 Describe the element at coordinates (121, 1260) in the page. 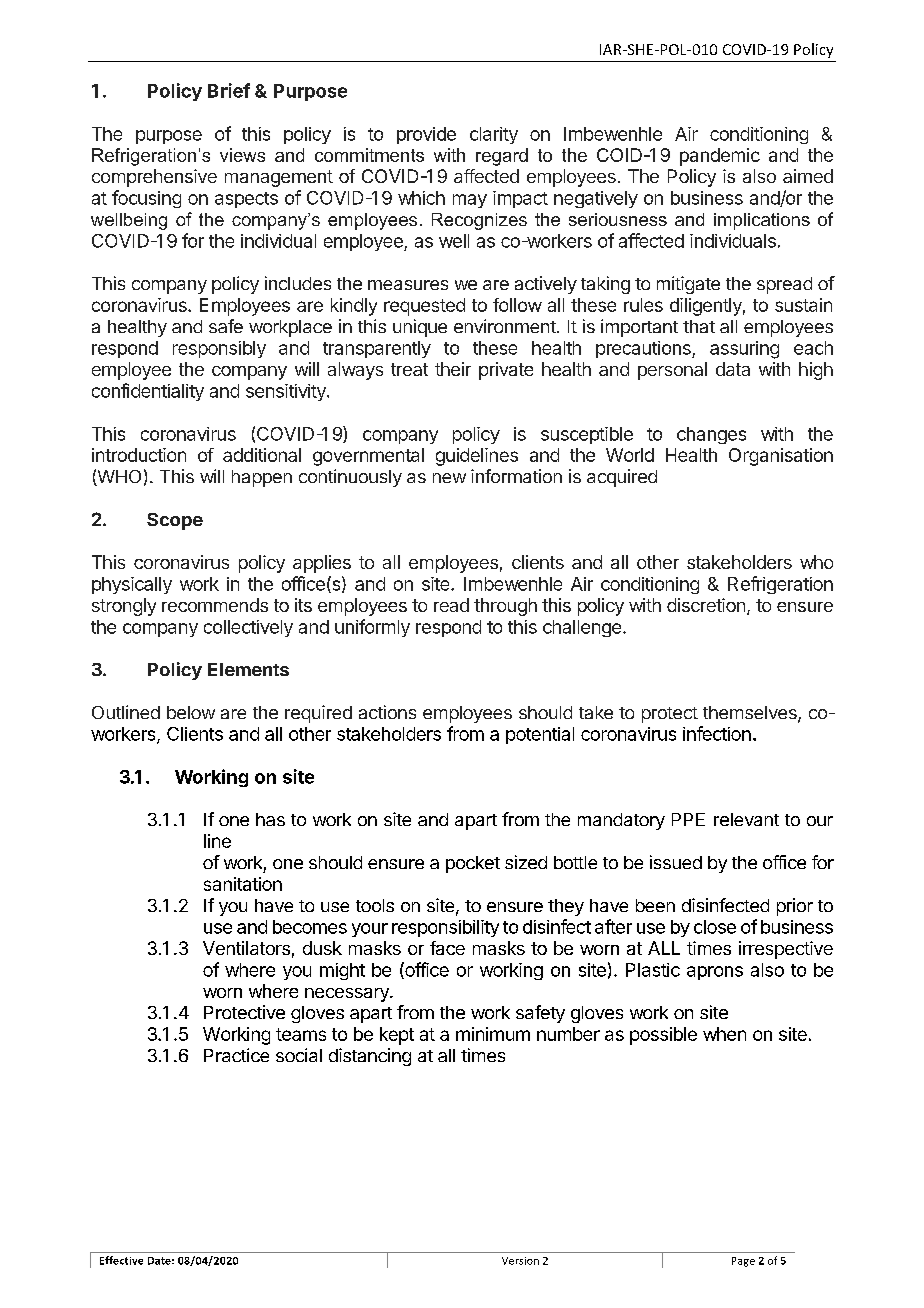

I see `Effective` at that location.
